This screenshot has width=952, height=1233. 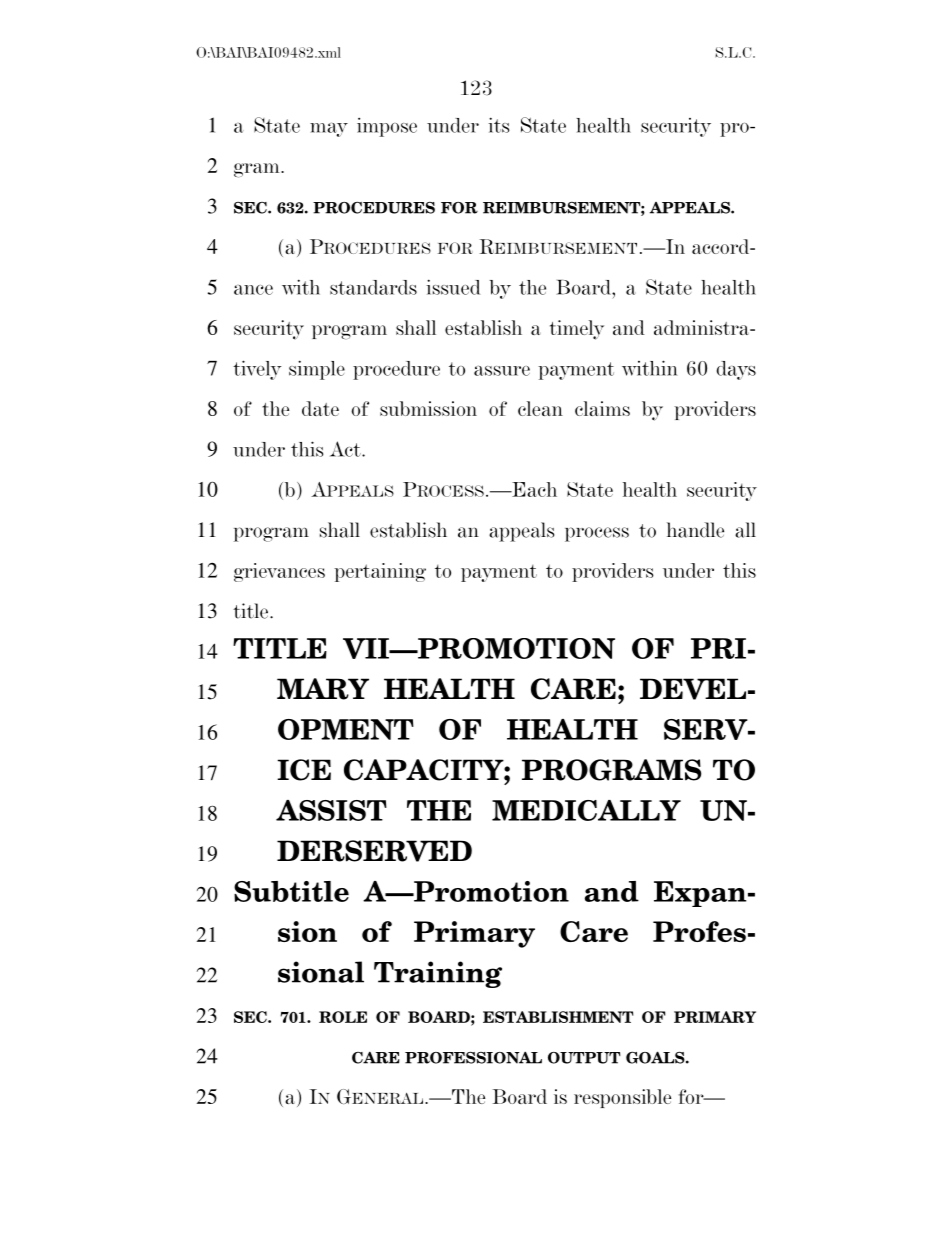 I want to click on MEDICALLY, so click(x=586, y=810).
